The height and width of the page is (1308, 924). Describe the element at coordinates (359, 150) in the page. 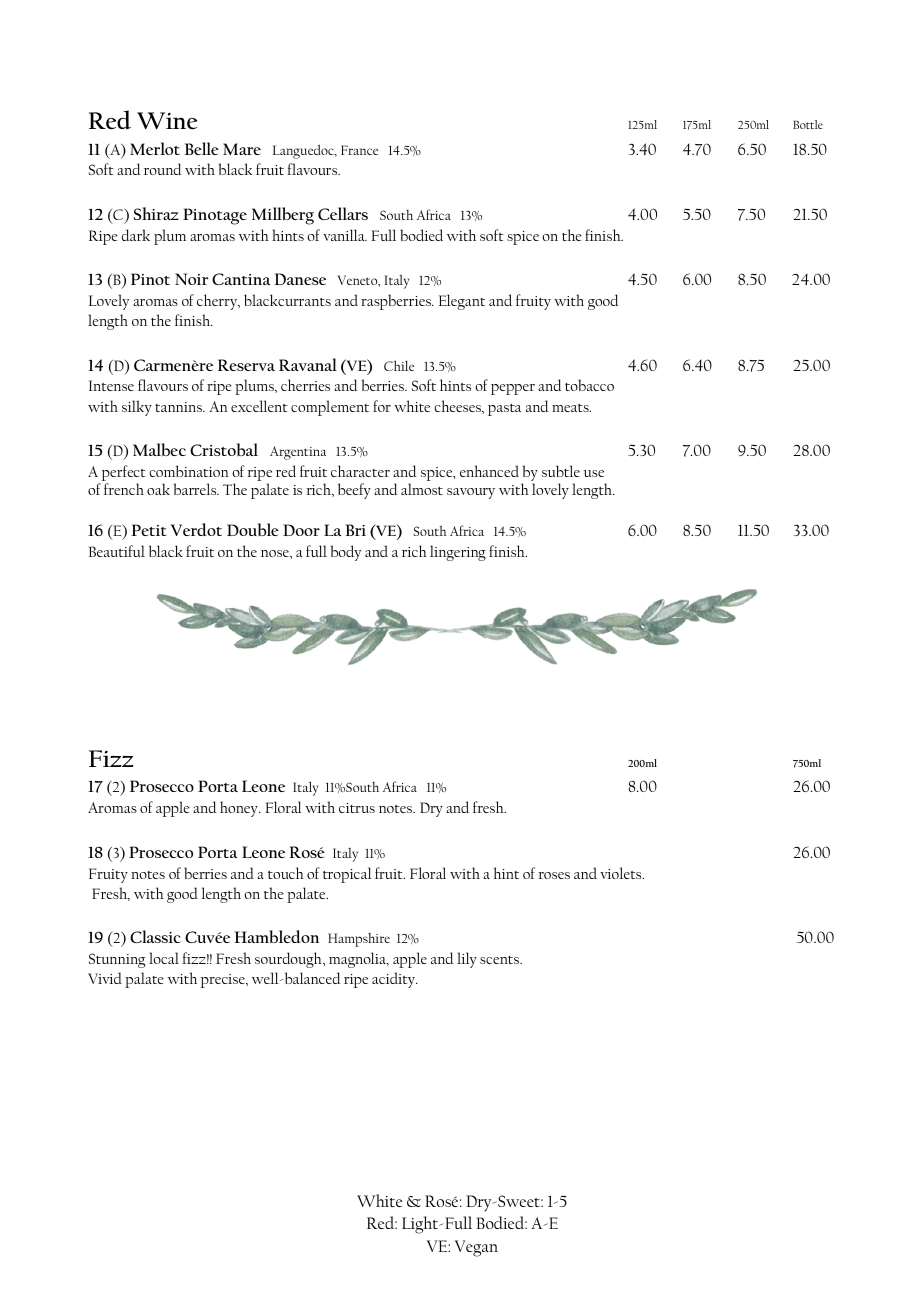

I see `France` at that location.
